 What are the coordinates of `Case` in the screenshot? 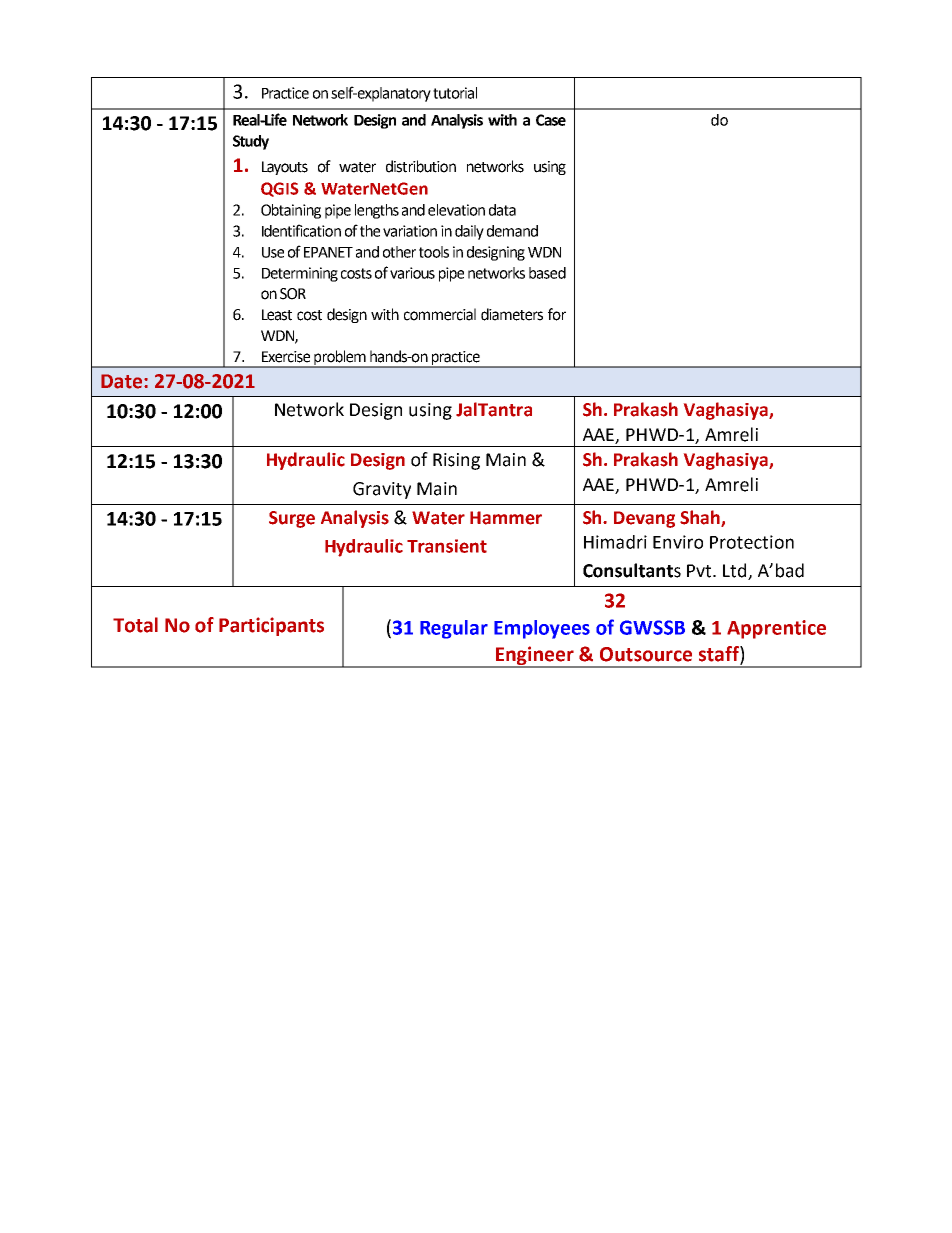 It's located at (551, 120).
